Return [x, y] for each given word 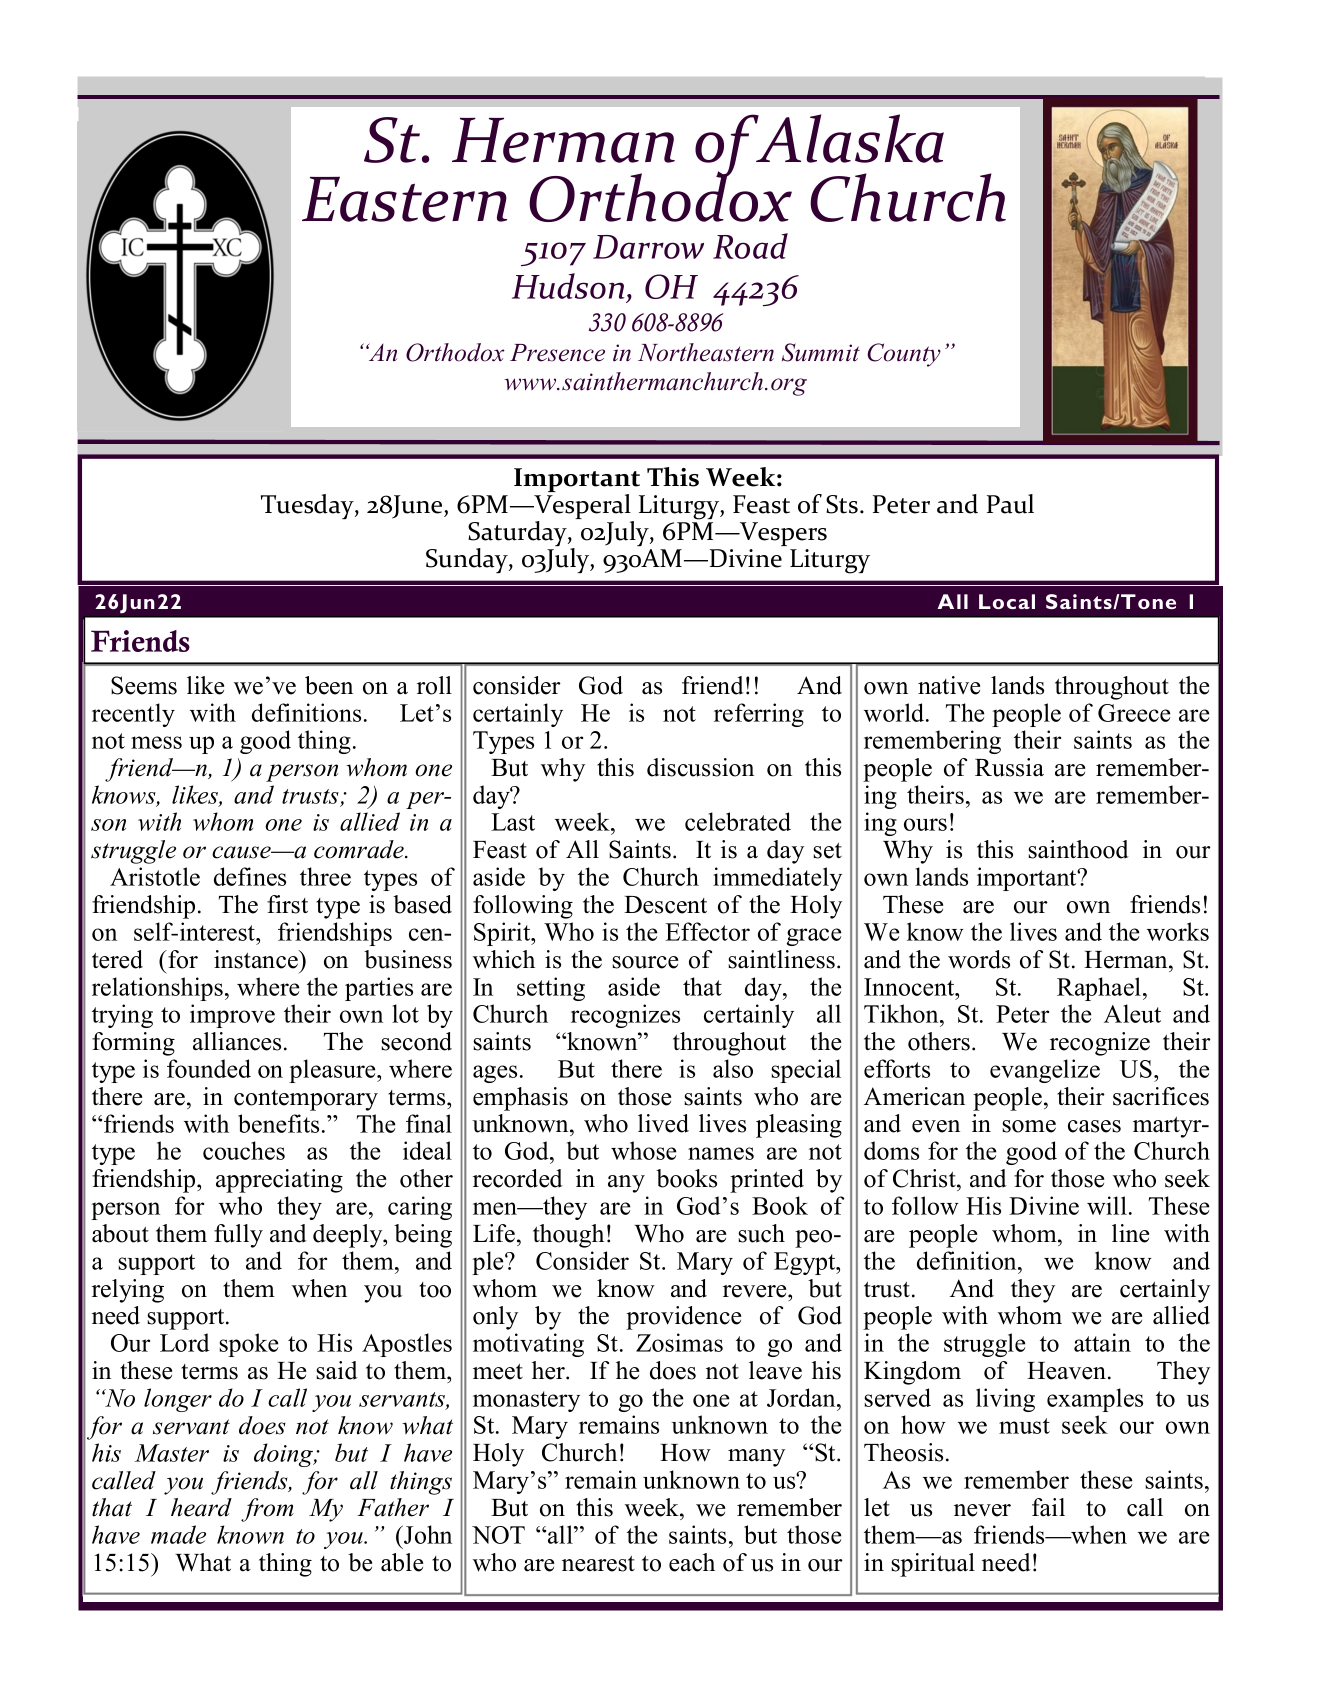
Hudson [568, 286]
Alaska [849, 138]
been [329, 685]
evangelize [1045, 1071]
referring [759, 715]
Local [1007, 601]
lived [663, 1123]
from [267, 1510]
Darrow [648, 247]
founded [209, 1068]
